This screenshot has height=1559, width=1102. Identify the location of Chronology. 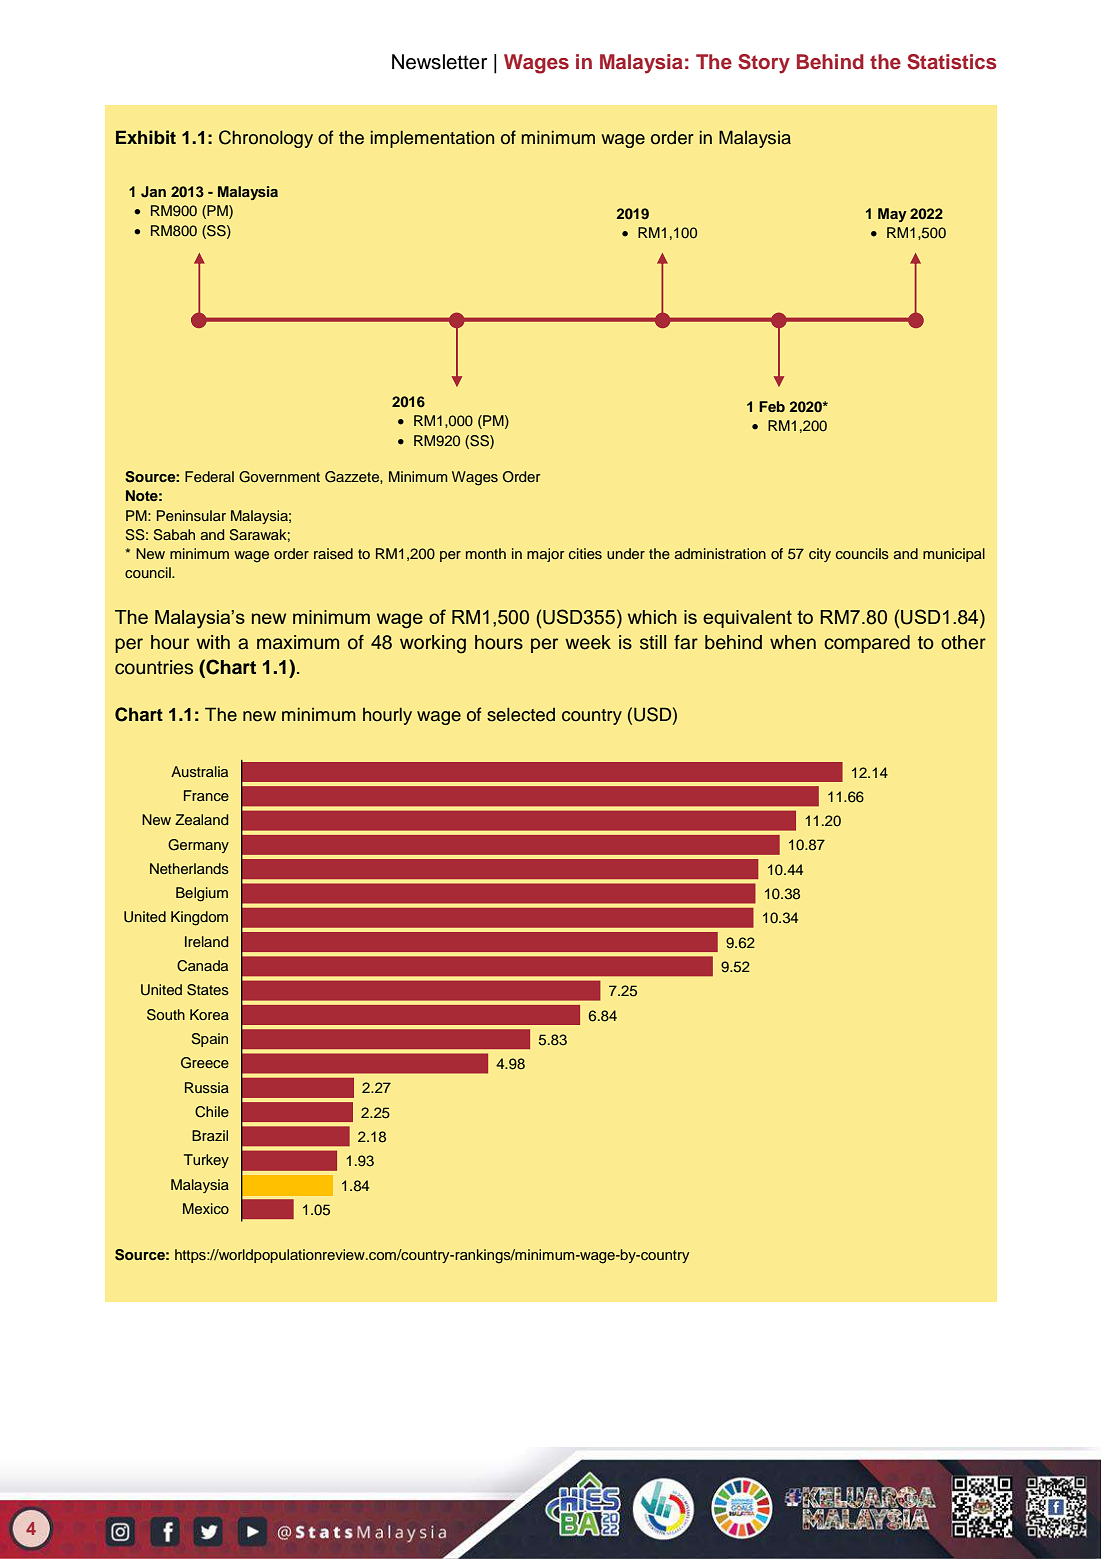
(266, 139).
